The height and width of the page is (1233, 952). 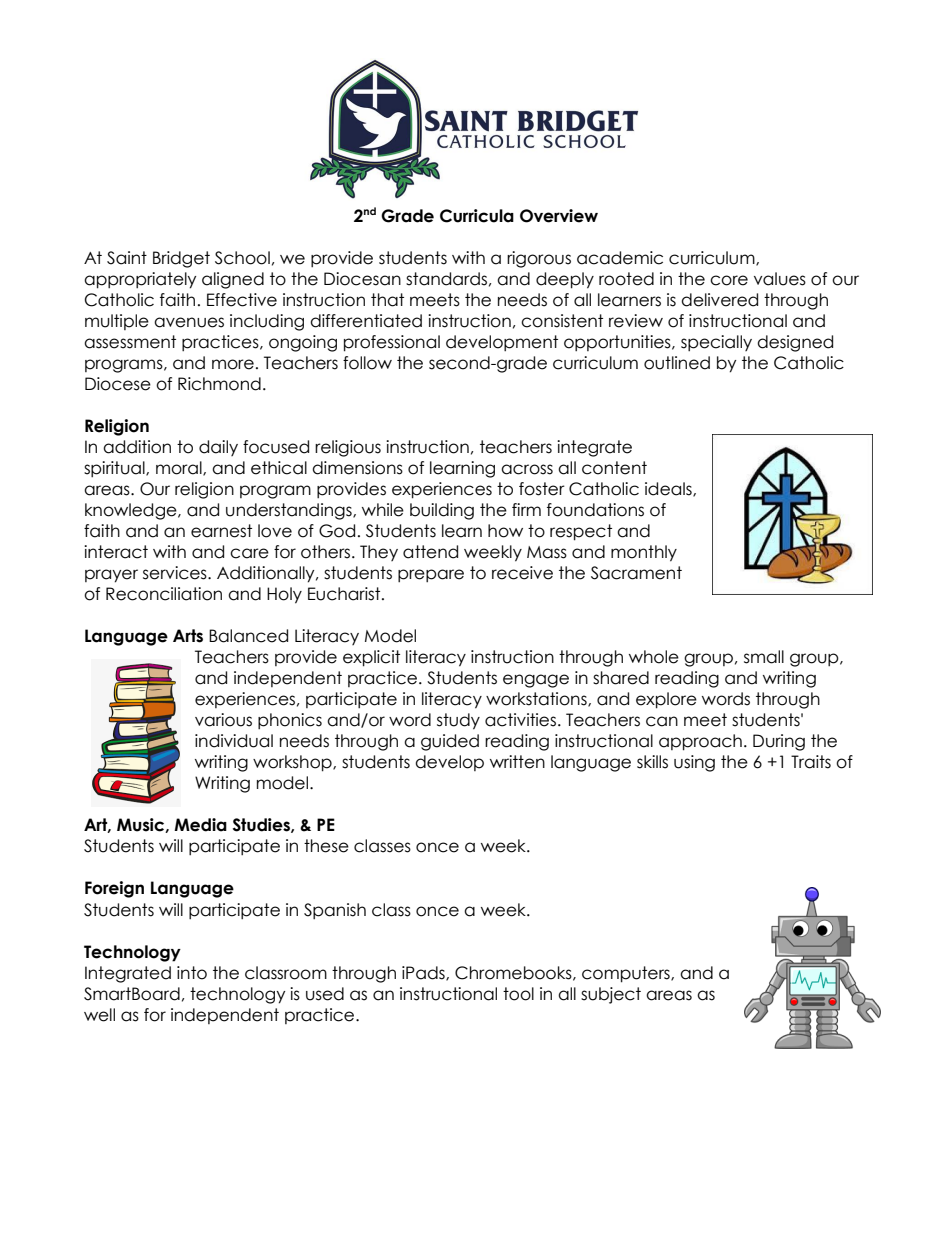 I want to click on Media, so click(x=200, y=825).
